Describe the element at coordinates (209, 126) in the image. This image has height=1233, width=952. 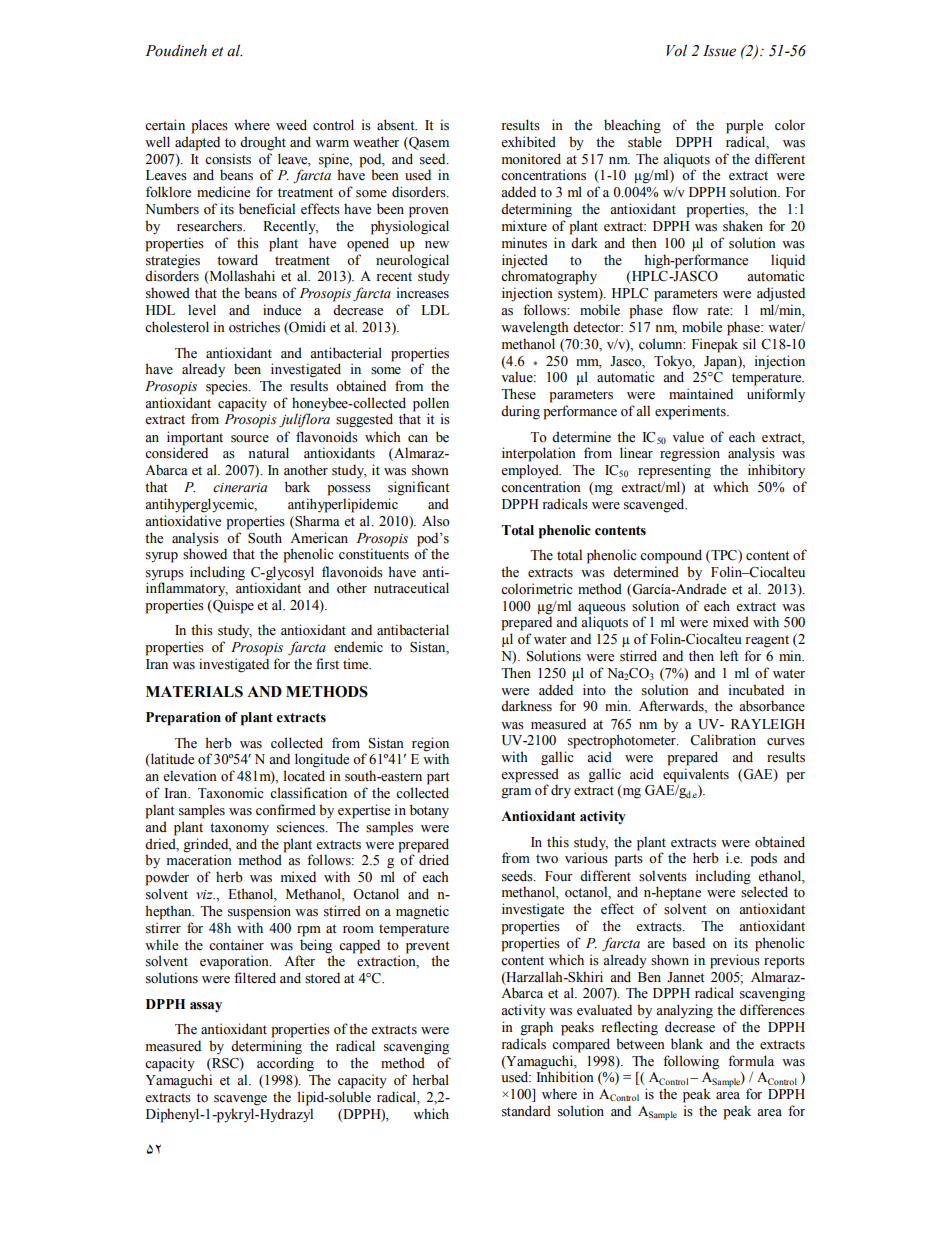
I see `places` at that location.
